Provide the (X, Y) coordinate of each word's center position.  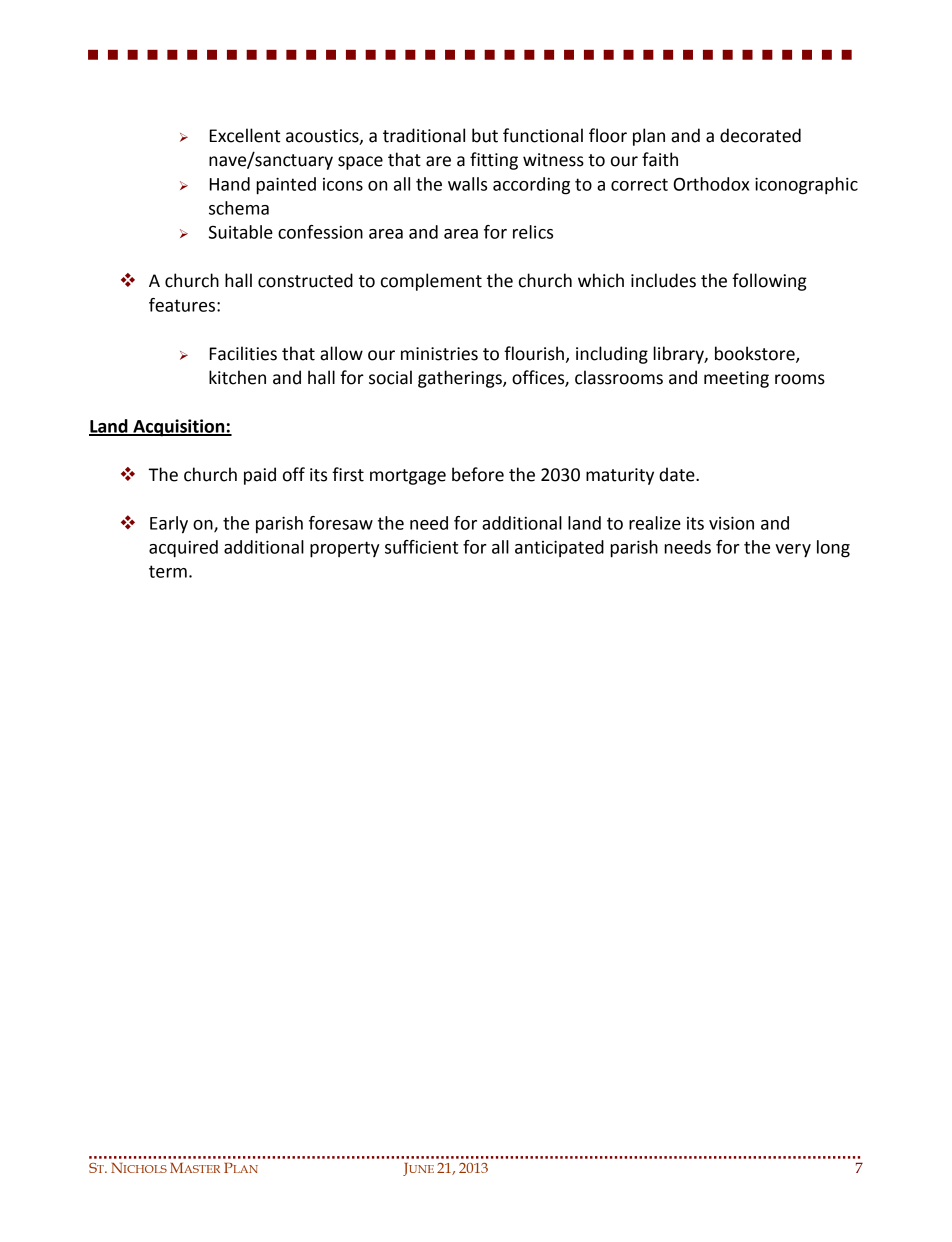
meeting (736, 379)
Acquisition (179, 428)
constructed (305, 280)
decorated (760, 135)
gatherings (461, 379)
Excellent (245, 135)
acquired (183, 549)
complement (431, 282)
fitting (494, 161)
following (769, 282)
